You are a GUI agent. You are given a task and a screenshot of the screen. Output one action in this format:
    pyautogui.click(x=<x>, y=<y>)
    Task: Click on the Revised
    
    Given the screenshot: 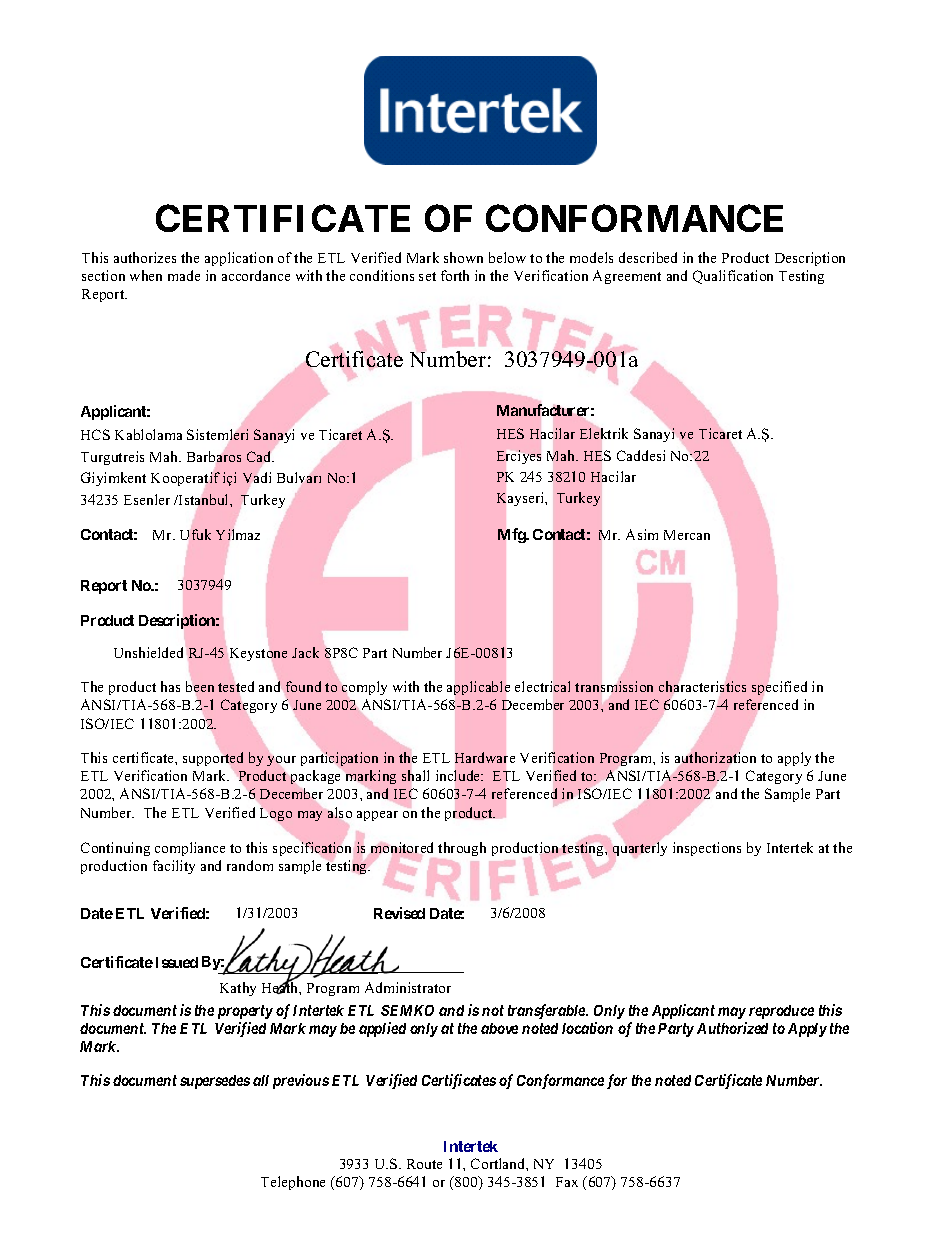 What is the action you would take?
    pyautogui.click(x=399, y=913)
